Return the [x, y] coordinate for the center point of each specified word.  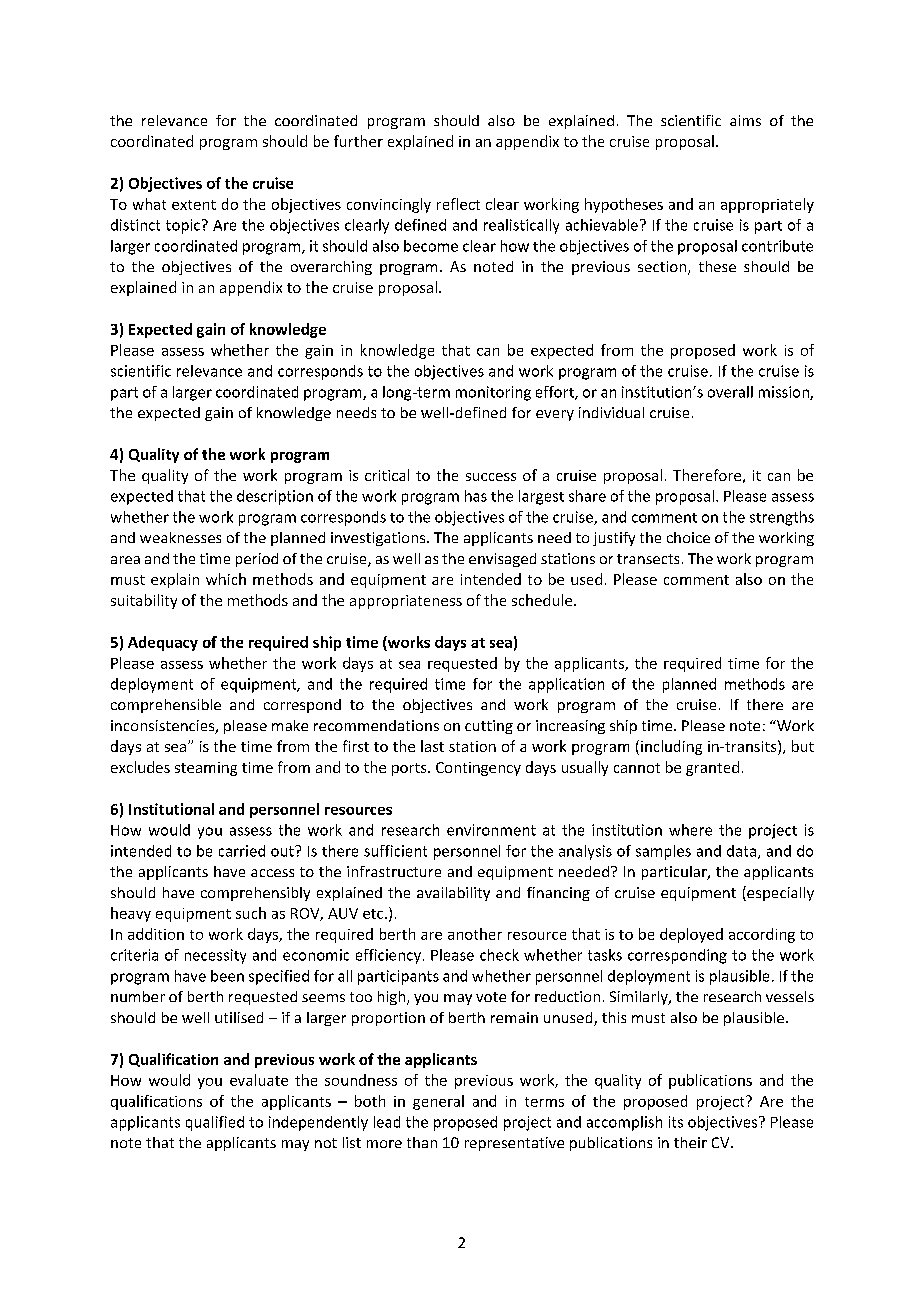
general [438, 1102]
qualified [215, 1123]
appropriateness [406, 602]
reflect [458, 204]
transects [648, 559]
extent [194, 205]
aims [745, 120]
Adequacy [163, 643]
